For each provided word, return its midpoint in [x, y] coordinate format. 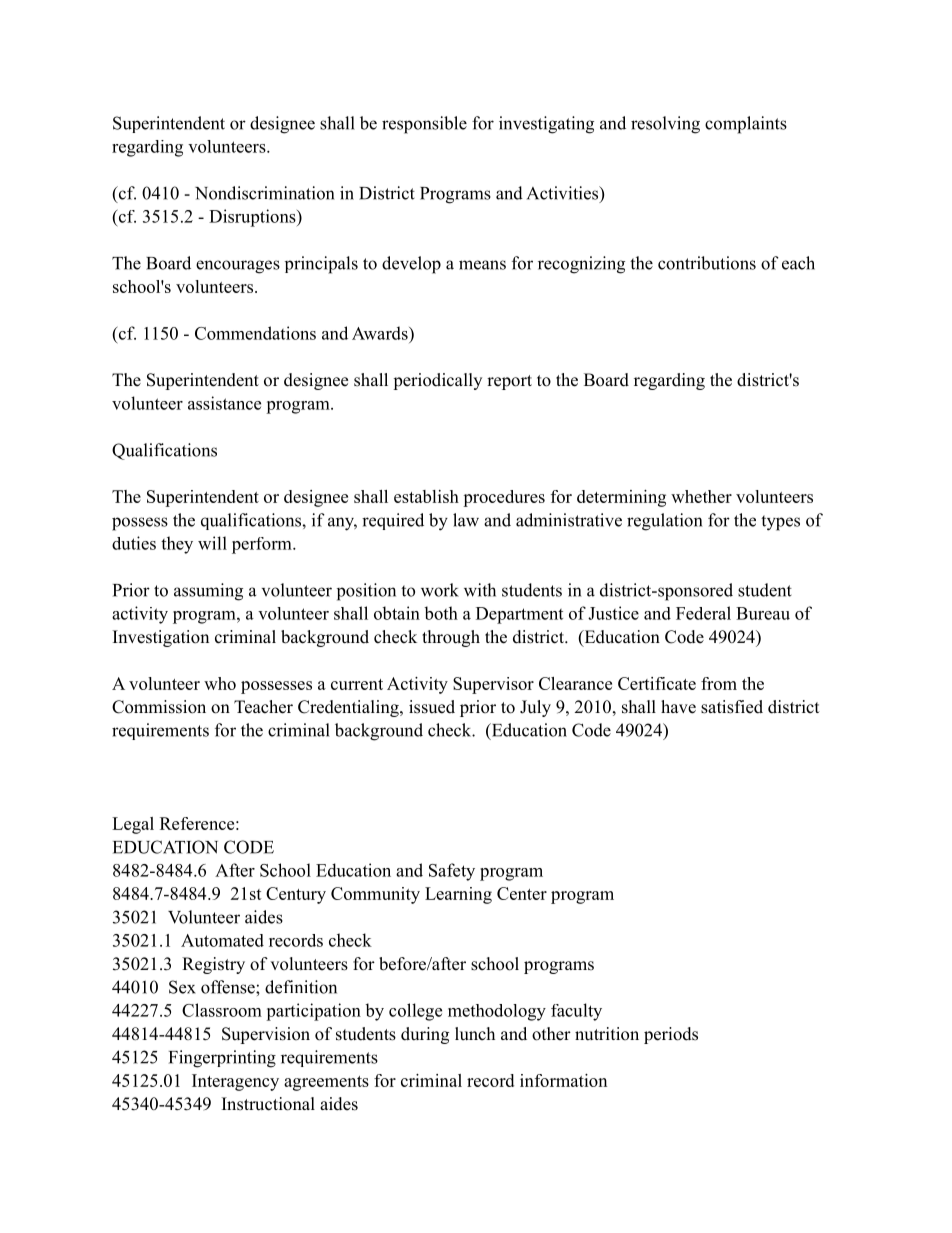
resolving [665, 125]
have [678, 707]
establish [426, 496]
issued [432, 707]
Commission [159, 707]
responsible [424, 125]
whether [701, 496]
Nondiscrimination [264, 193]
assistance [224, 403]
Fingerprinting [222, 1059]
